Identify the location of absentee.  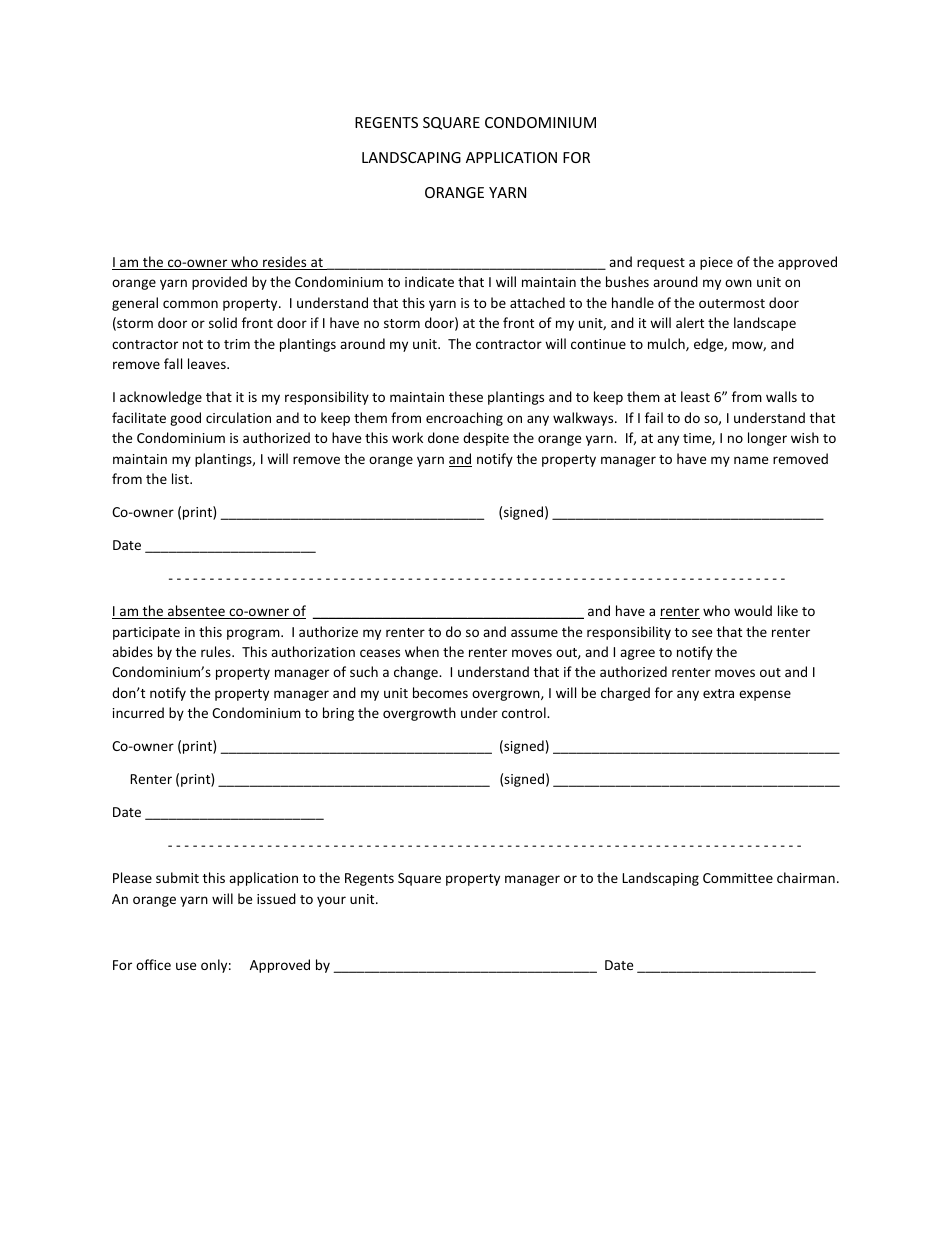
(196, 612).
